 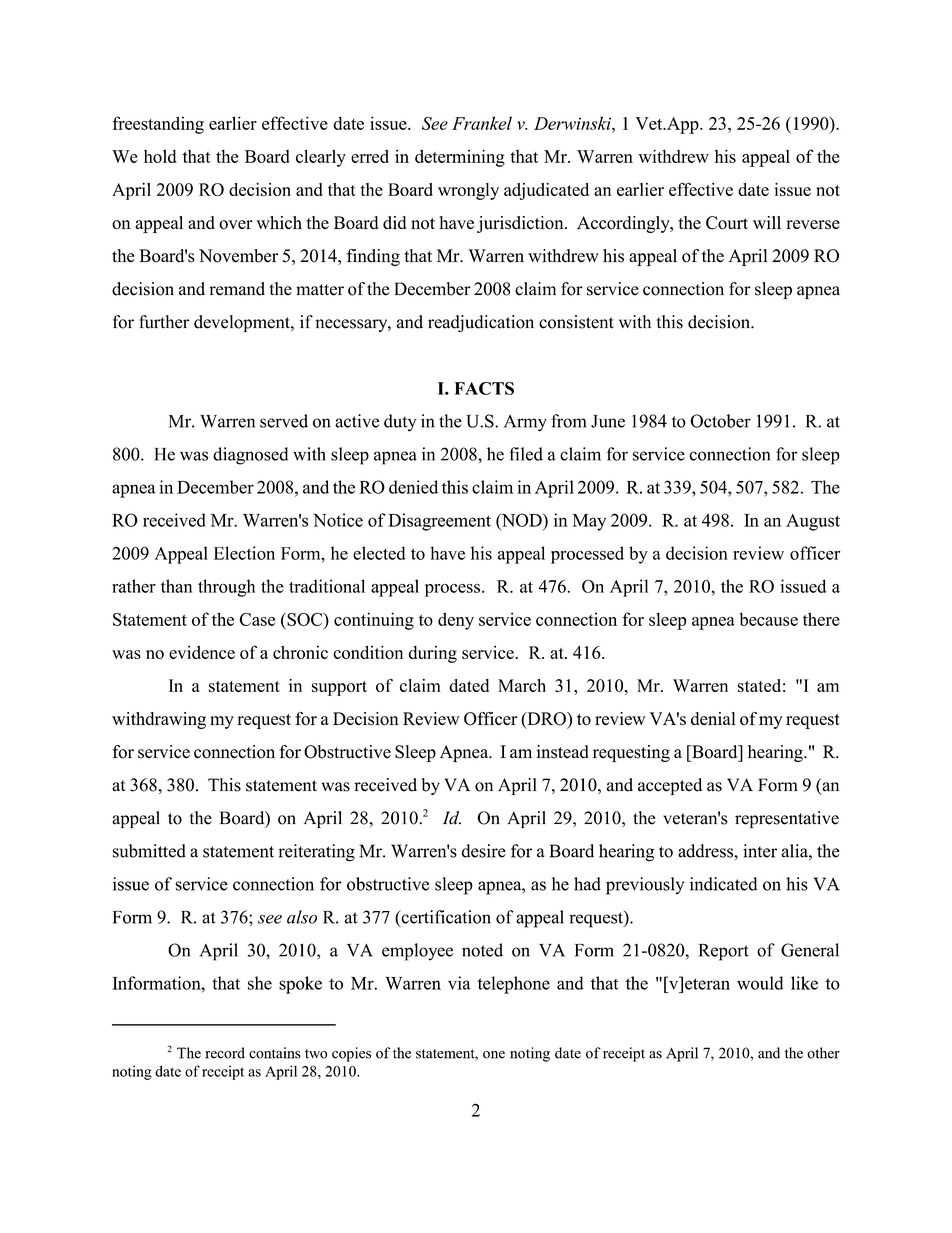 What do you see at coordinates (769, 619) in the page?
I see `because` at bounding box center [769, 619].
